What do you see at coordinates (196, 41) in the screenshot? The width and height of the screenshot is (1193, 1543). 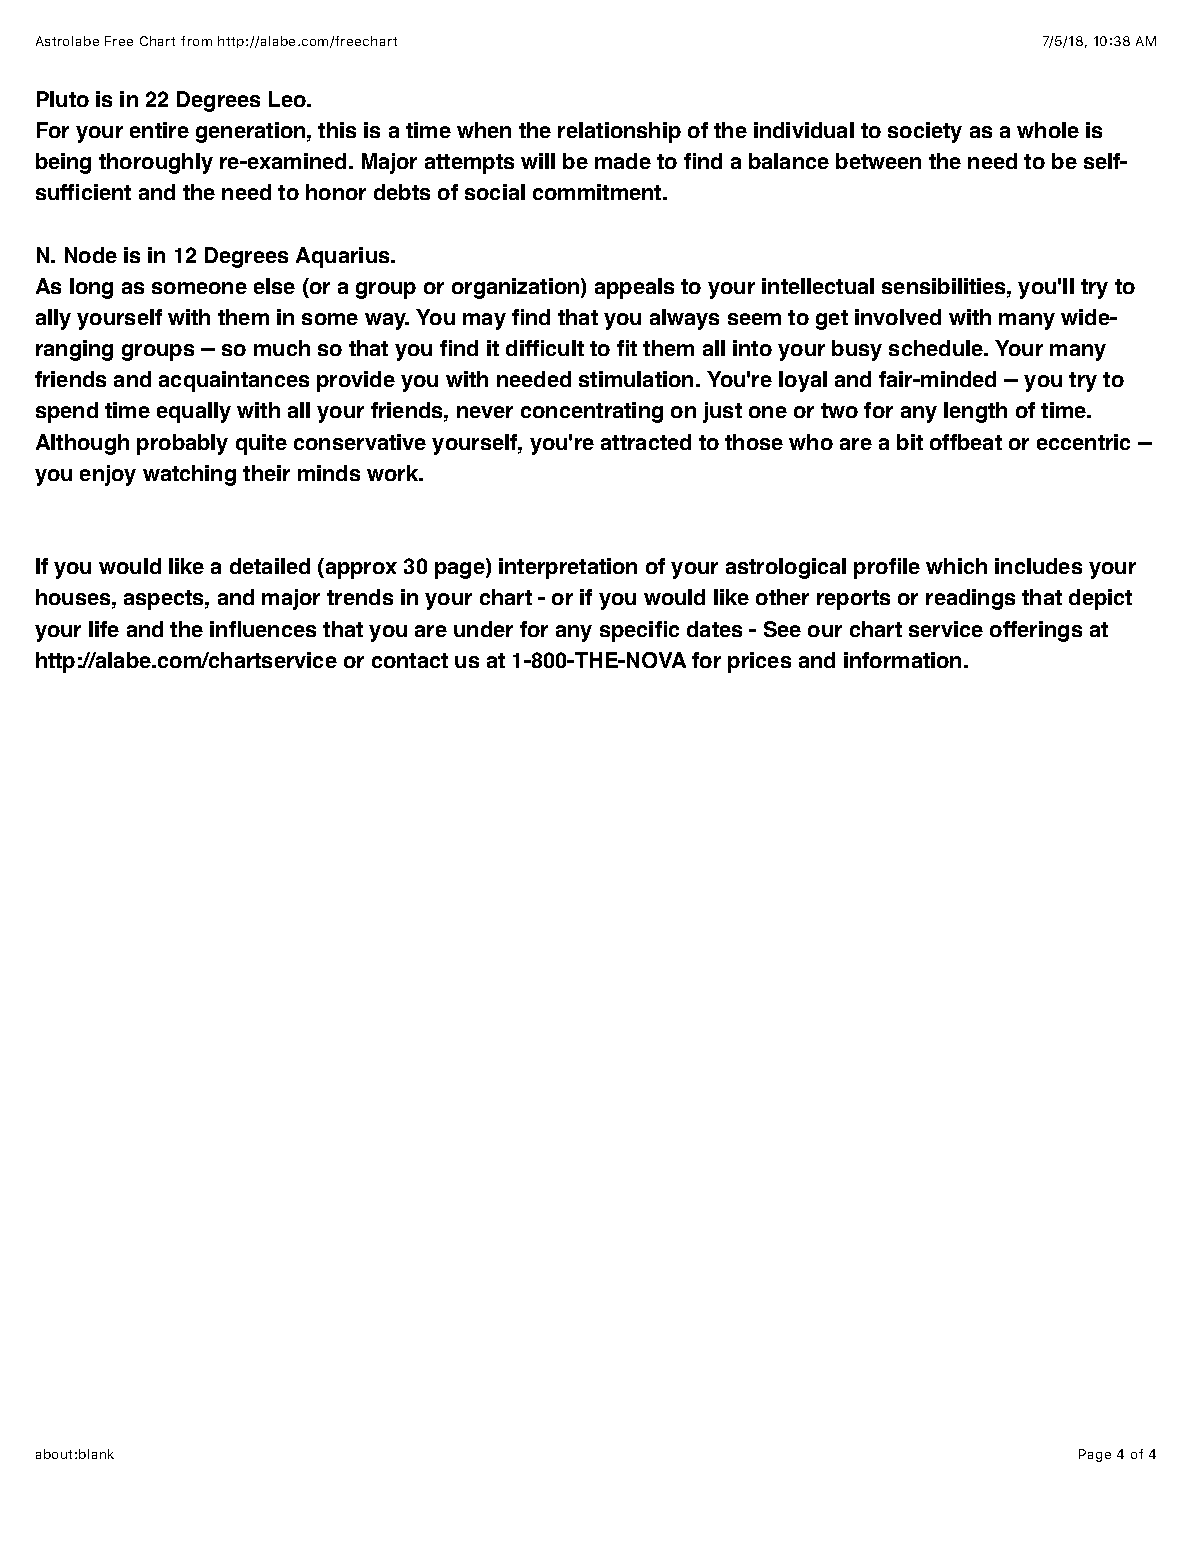 I see `from` at bounding box center [196, 41].
